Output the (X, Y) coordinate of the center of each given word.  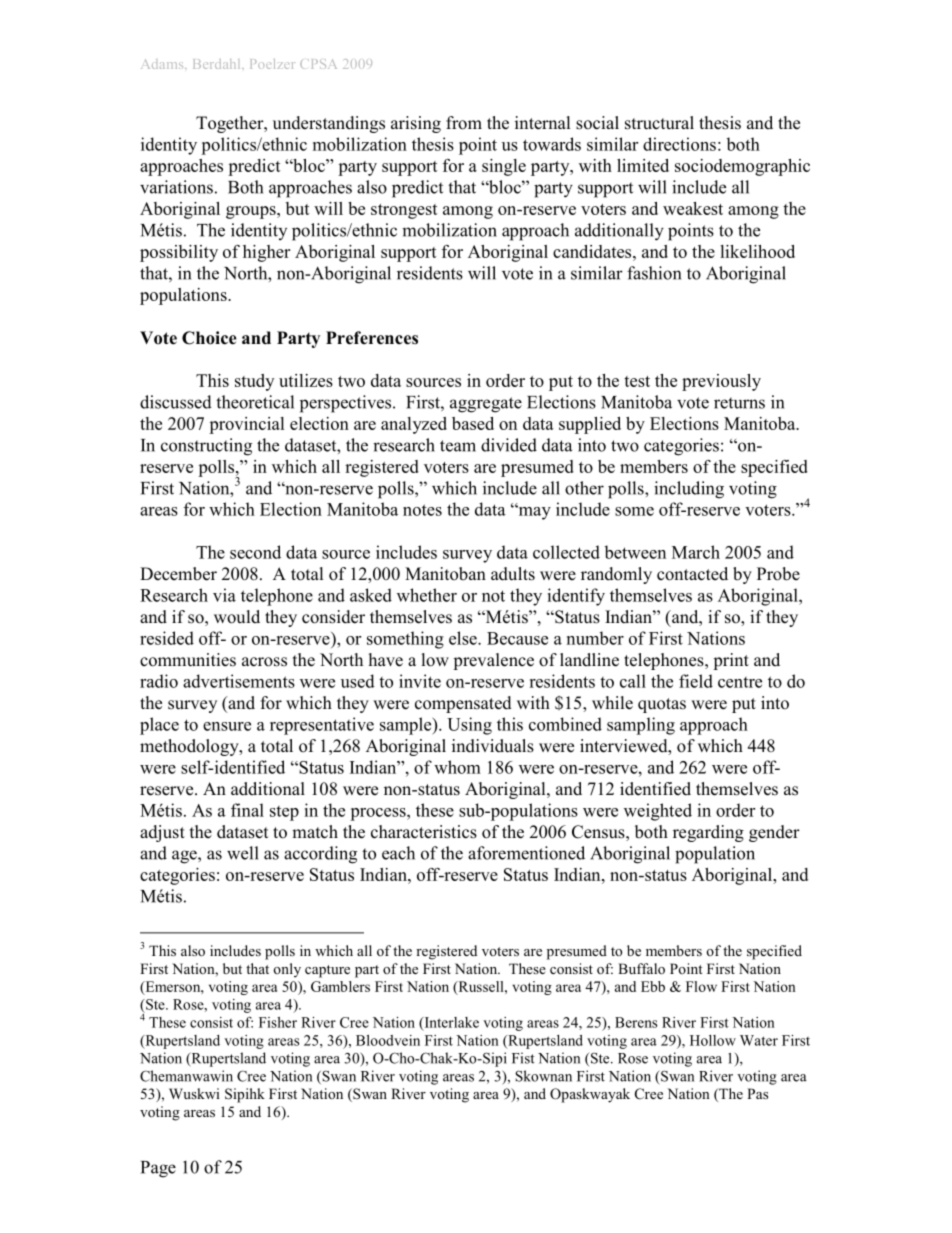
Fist (523, 1058)
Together (231, 124)
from (464, 123)
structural (659, 123)
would (237, 617)
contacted (692, 574)
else (464, 638)
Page (158, 1169)
